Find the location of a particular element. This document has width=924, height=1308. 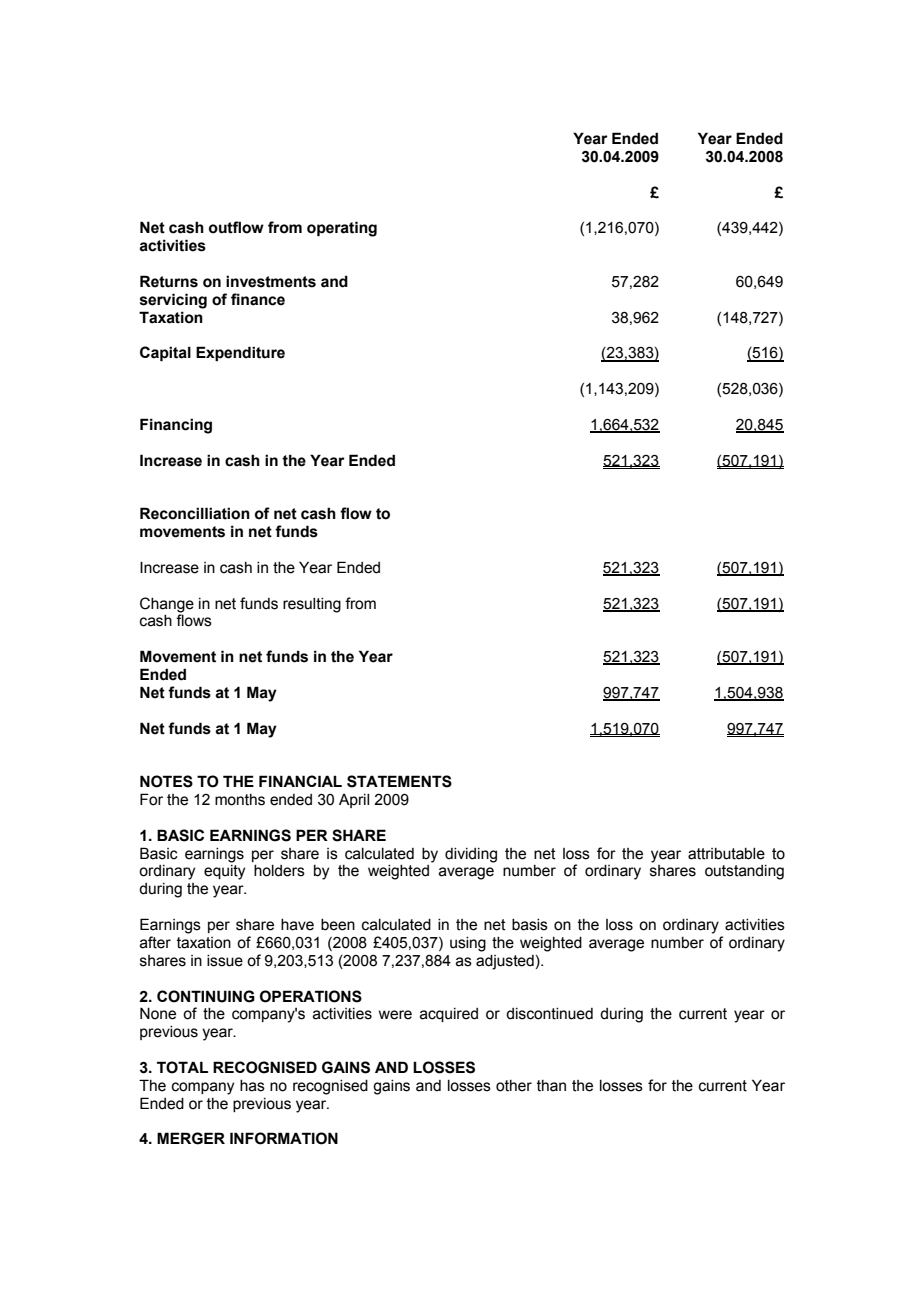

operating is located at coordinates (342, 229).
